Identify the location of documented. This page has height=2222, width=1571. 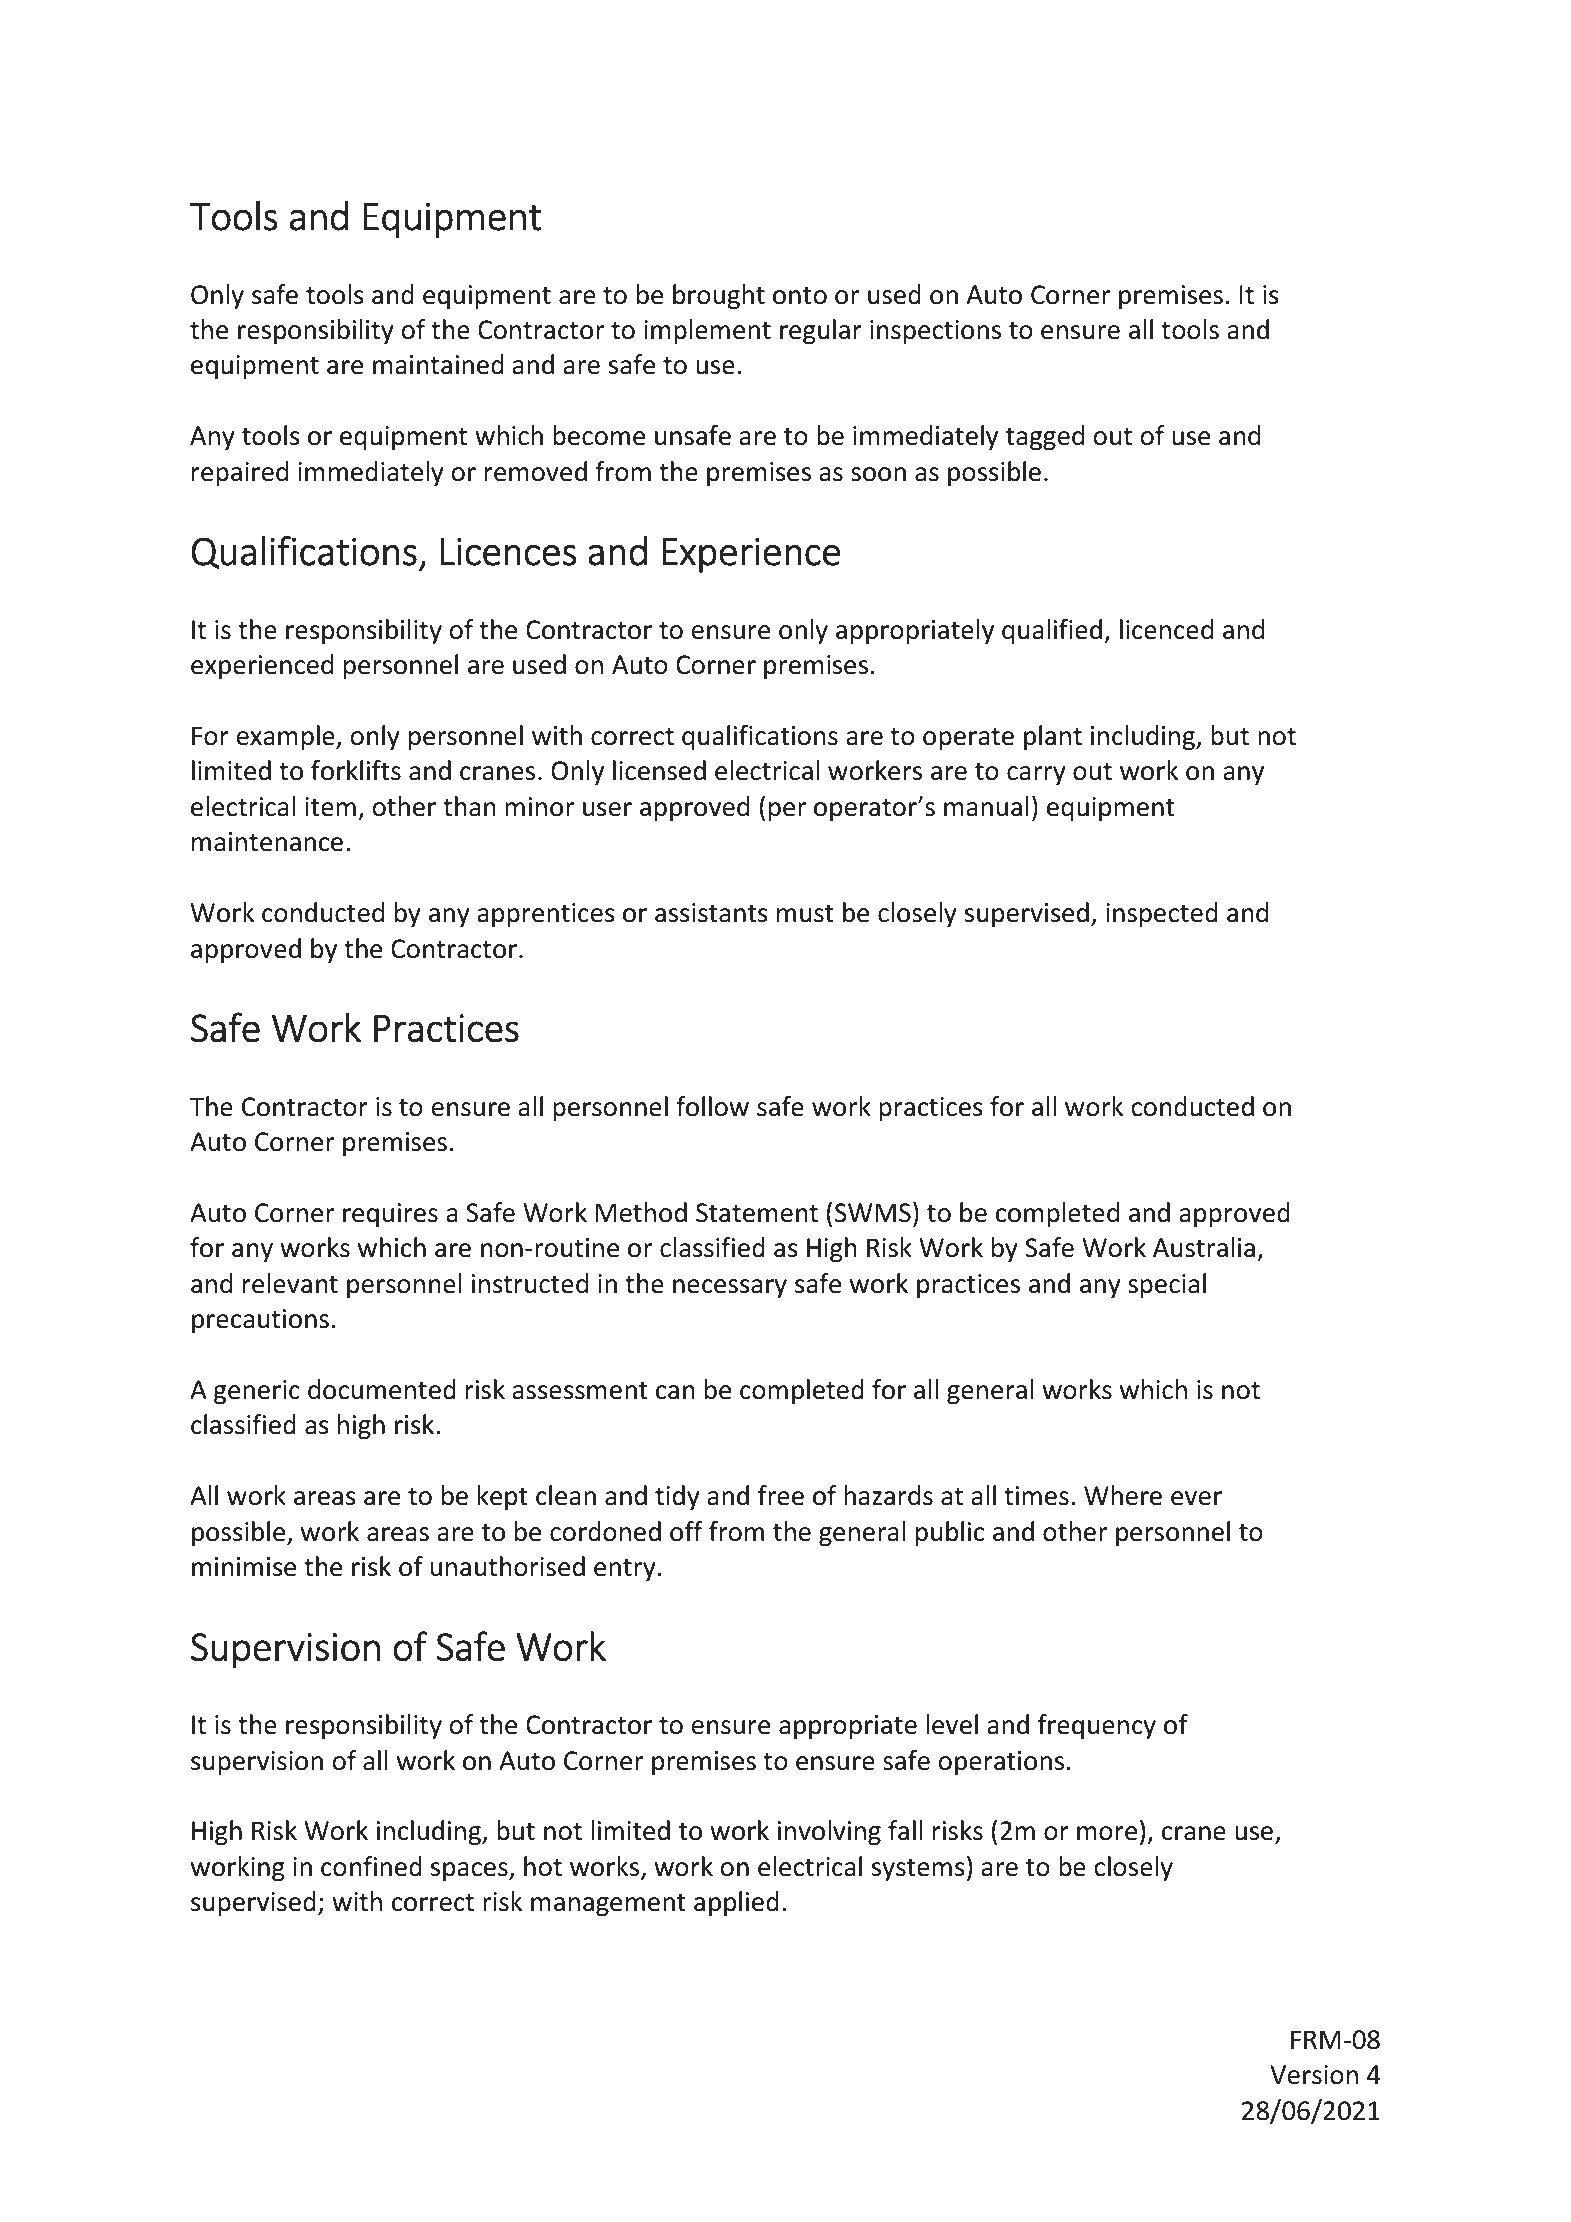
(382, 1389).
